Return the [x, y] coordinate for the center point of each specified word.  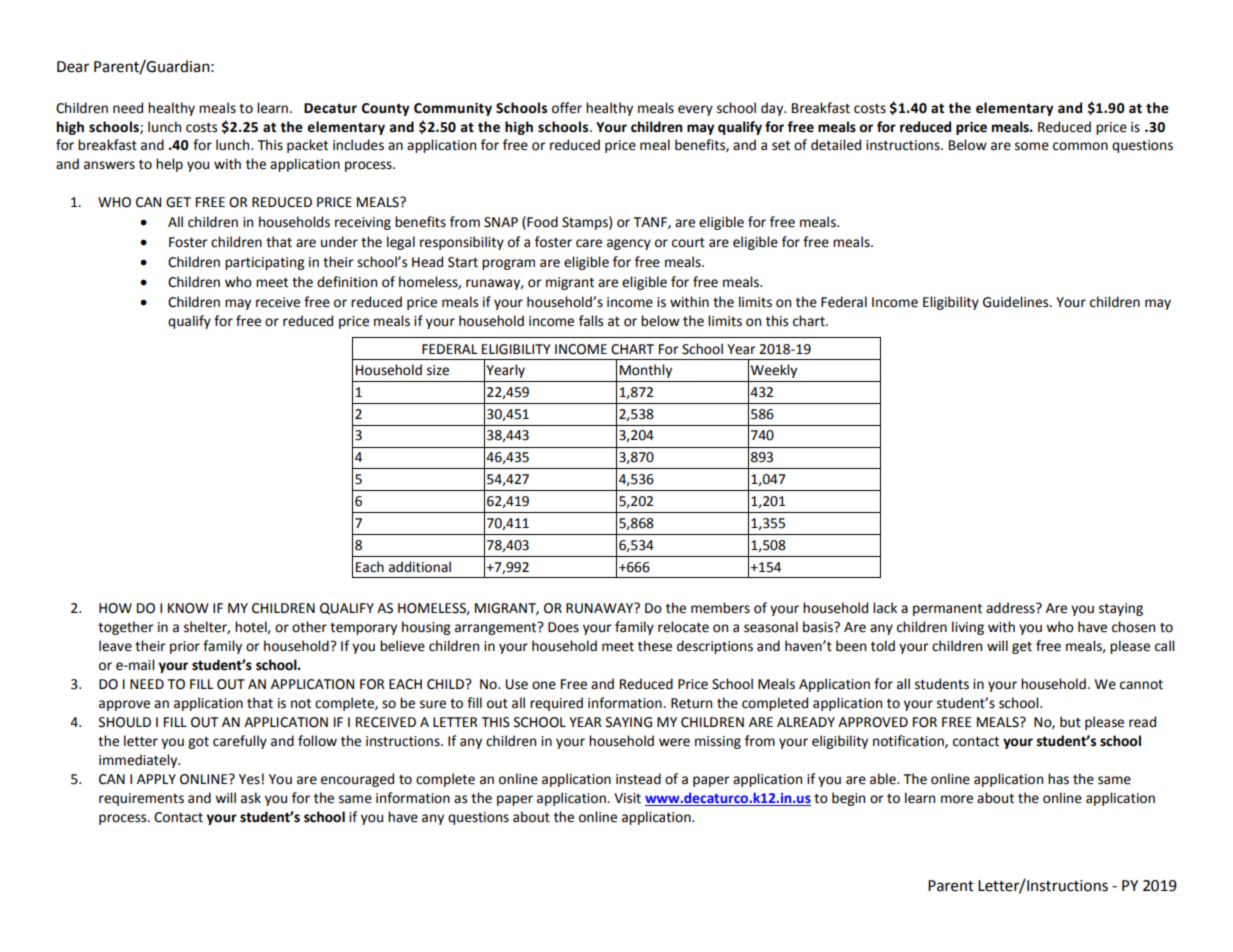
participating [265, 263]
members [720, 608]
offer [567, 108]
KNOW [188, 608]
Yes [249, 779]
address [1011, 608]
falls [591, 321]
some [1032, 146]
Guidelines [1017, 302]
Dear [73, 67]
